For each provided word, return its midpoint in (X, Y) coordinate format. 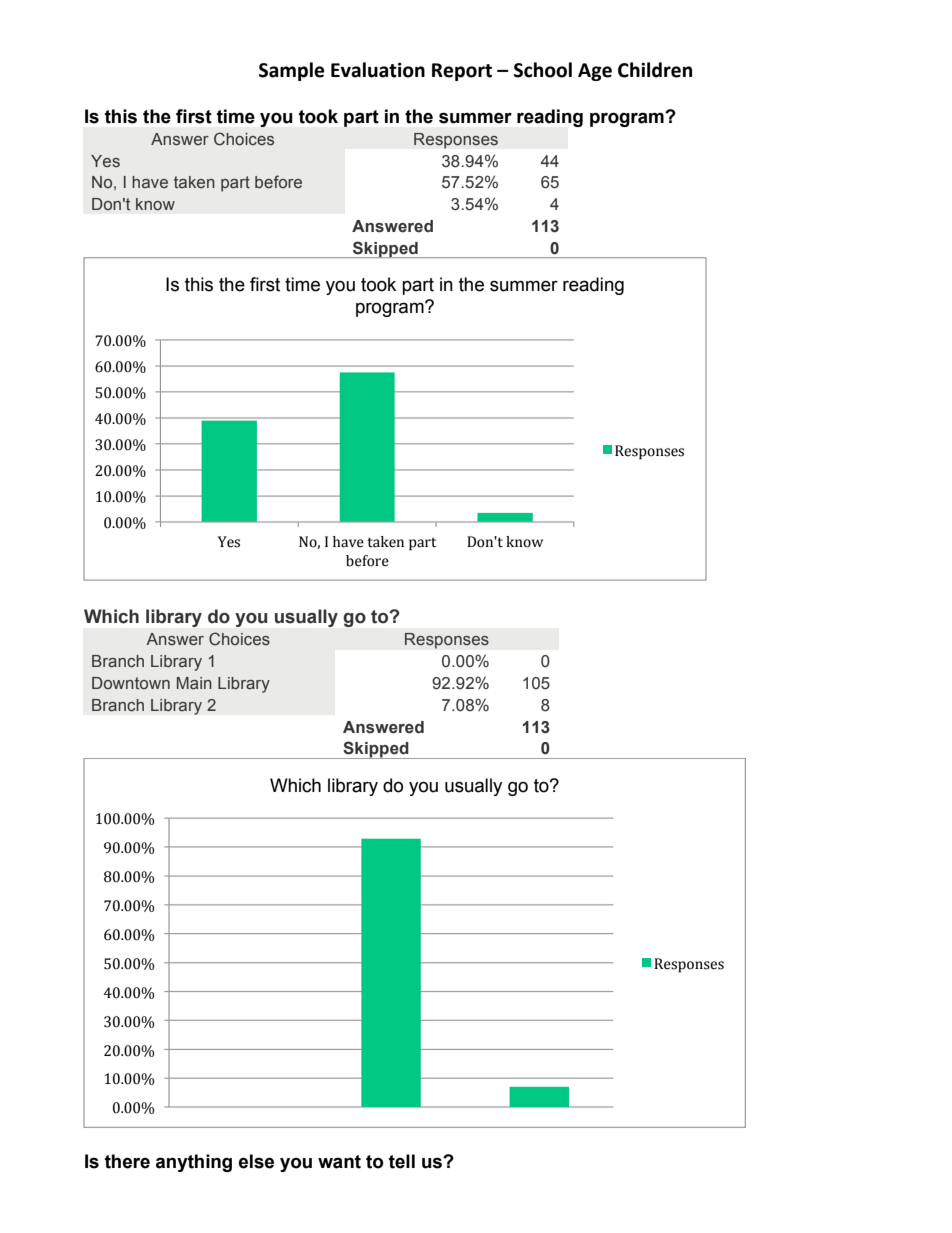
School (543, 70)
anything (194, 1163)
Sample (291, 71)
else (256, 1161)
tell (402, 1161)
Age (595, 72)
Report (462, 72)
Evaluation (378, 70)
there (127, 1161)
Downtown (131, 683)
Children (655, 70)
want (339, 1162)
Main (194, 683)
